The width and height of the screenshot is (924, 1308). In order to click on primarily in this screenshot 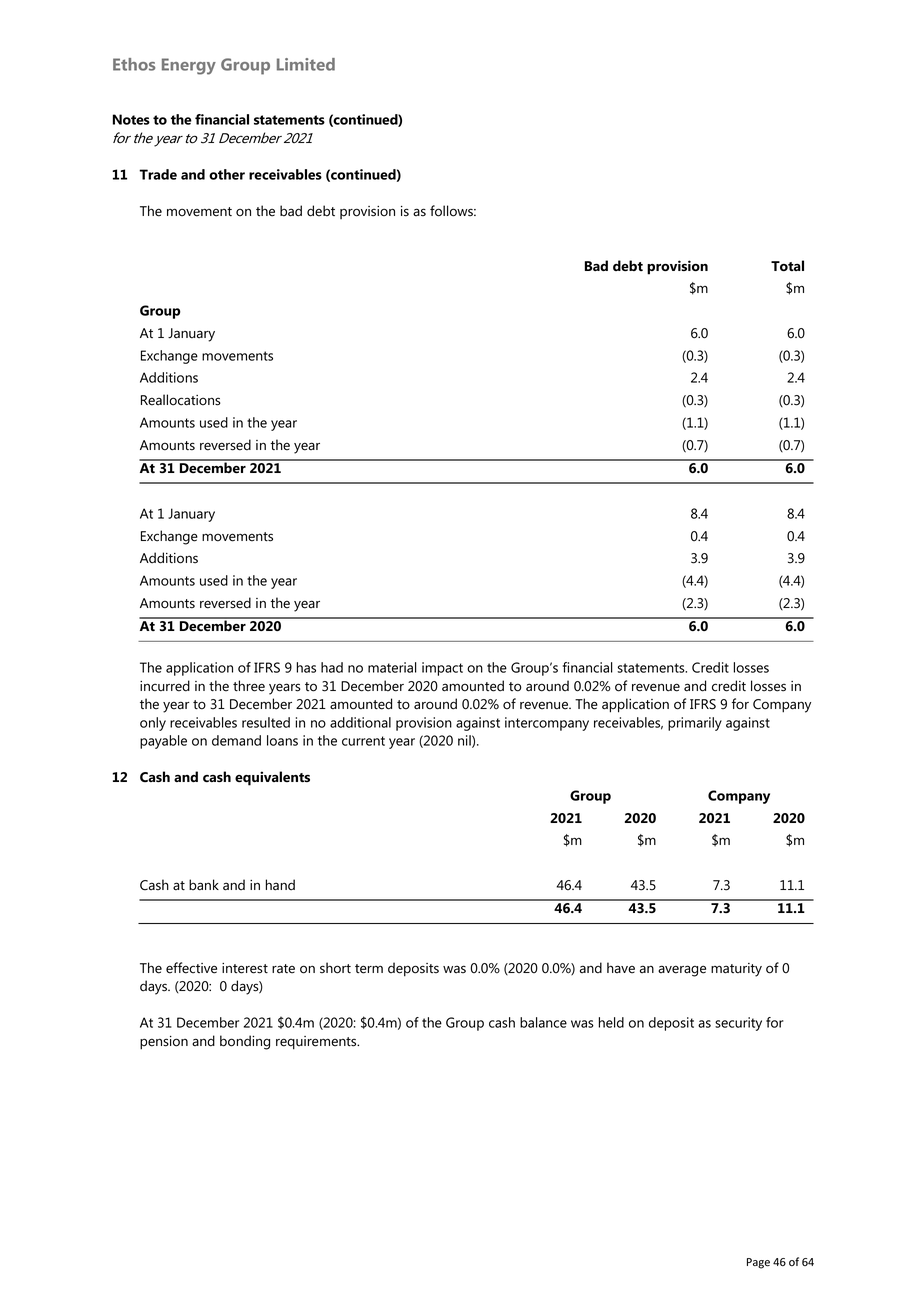, I will do `click(695, 724)`.
